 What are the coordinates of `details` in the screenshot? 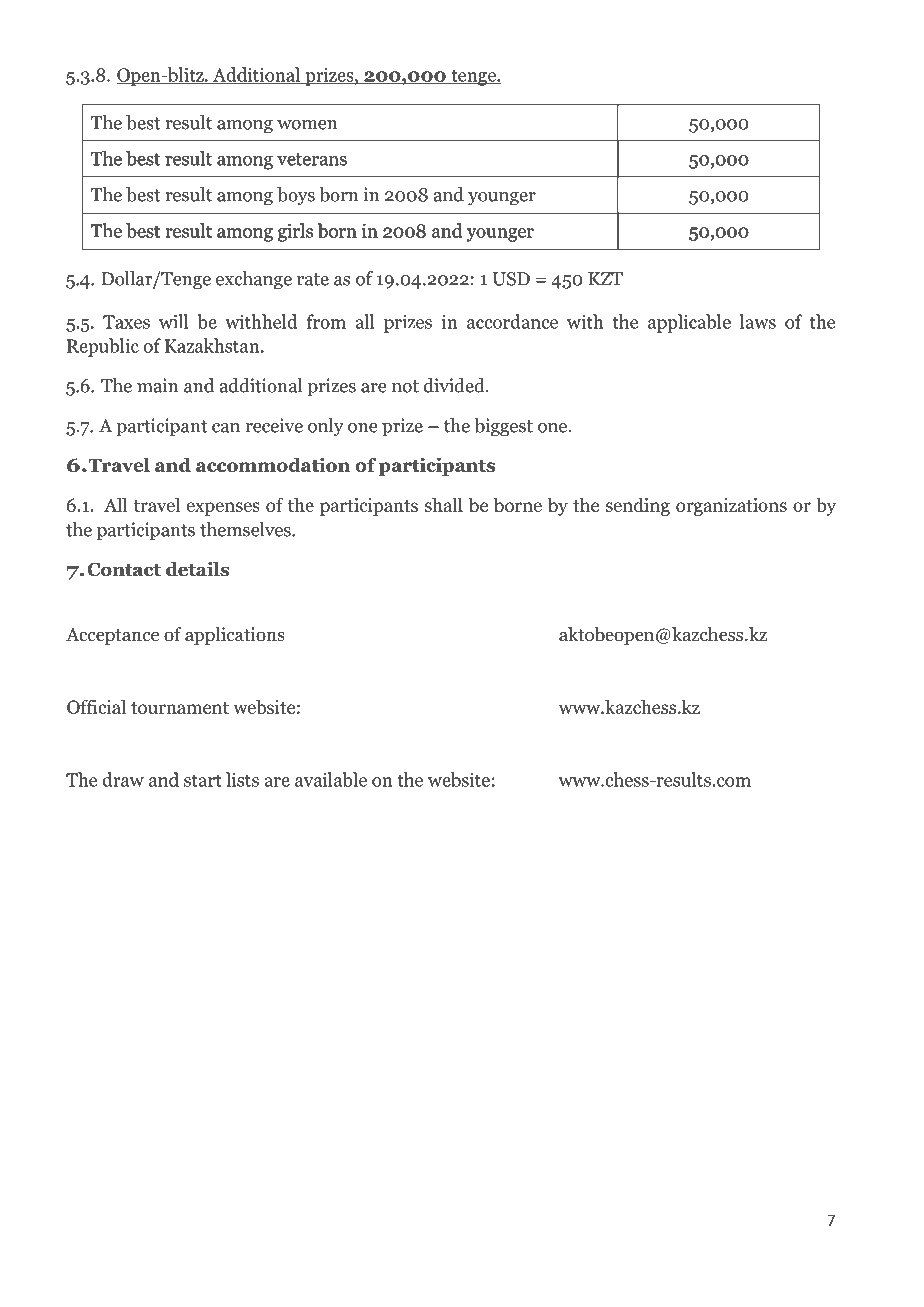 It's located at (197, 569).
